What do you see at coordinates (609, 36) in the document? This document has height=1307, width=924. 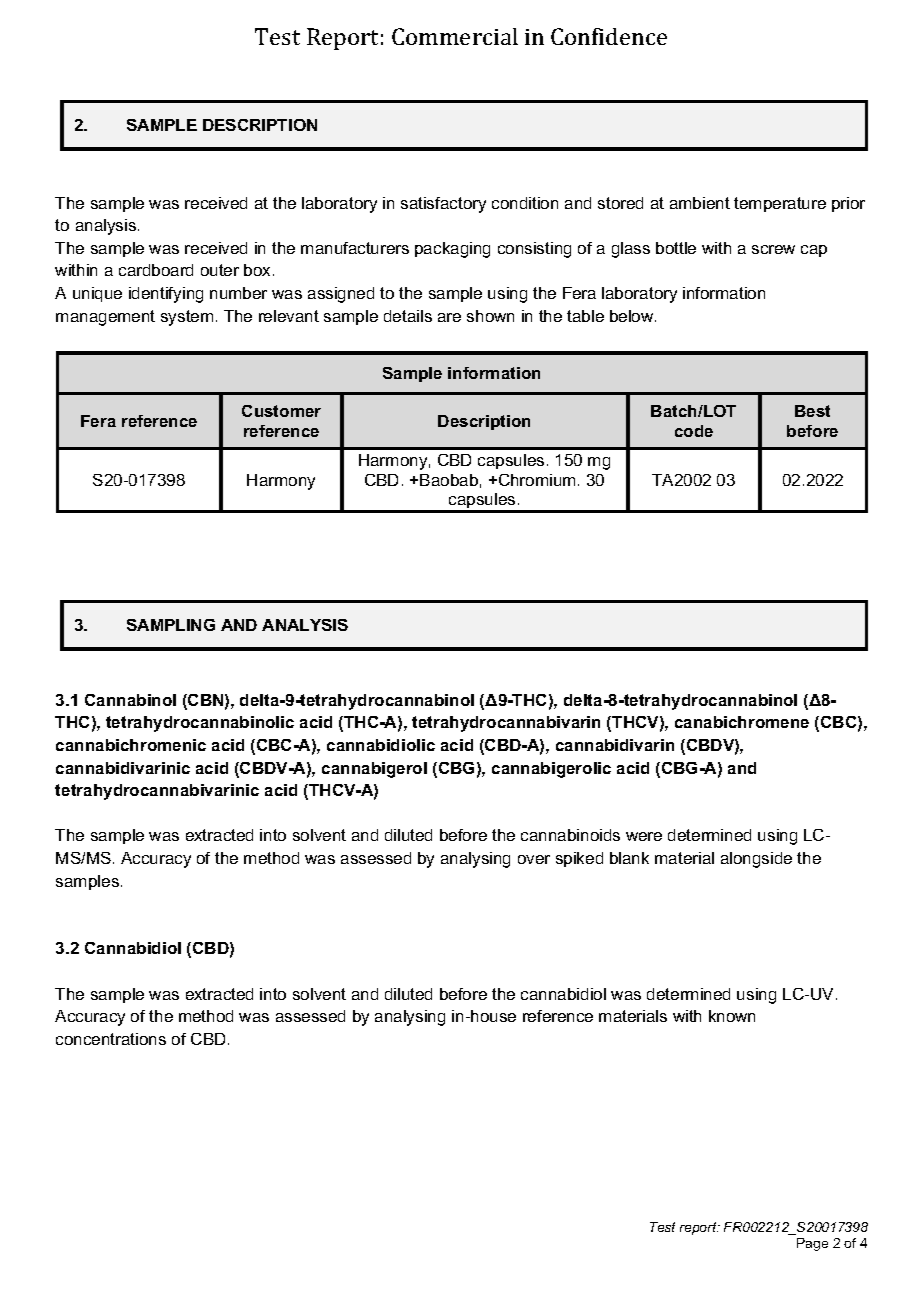 I see `Confidence` at bounding box center [609, 36].
